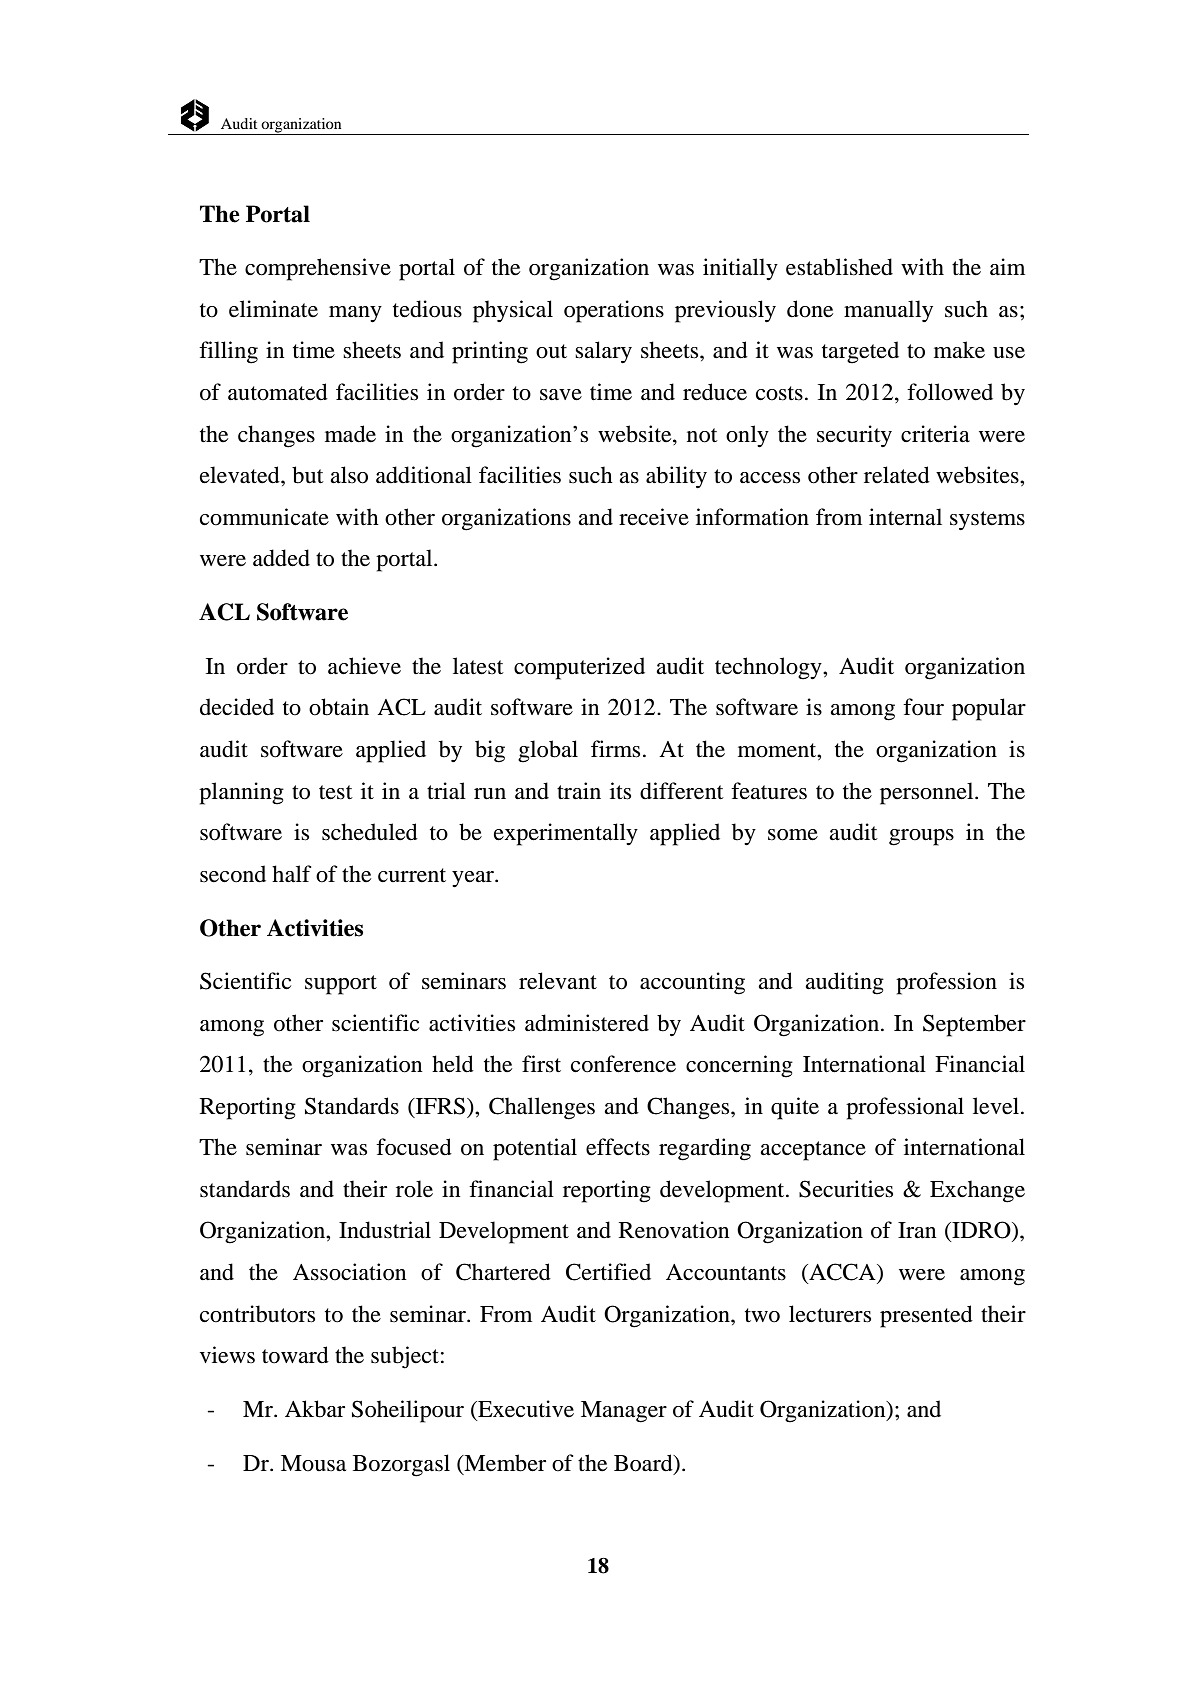 The width and height of the screenshot is (1196, 1692). I want to click on September, so click(974, 1025).
